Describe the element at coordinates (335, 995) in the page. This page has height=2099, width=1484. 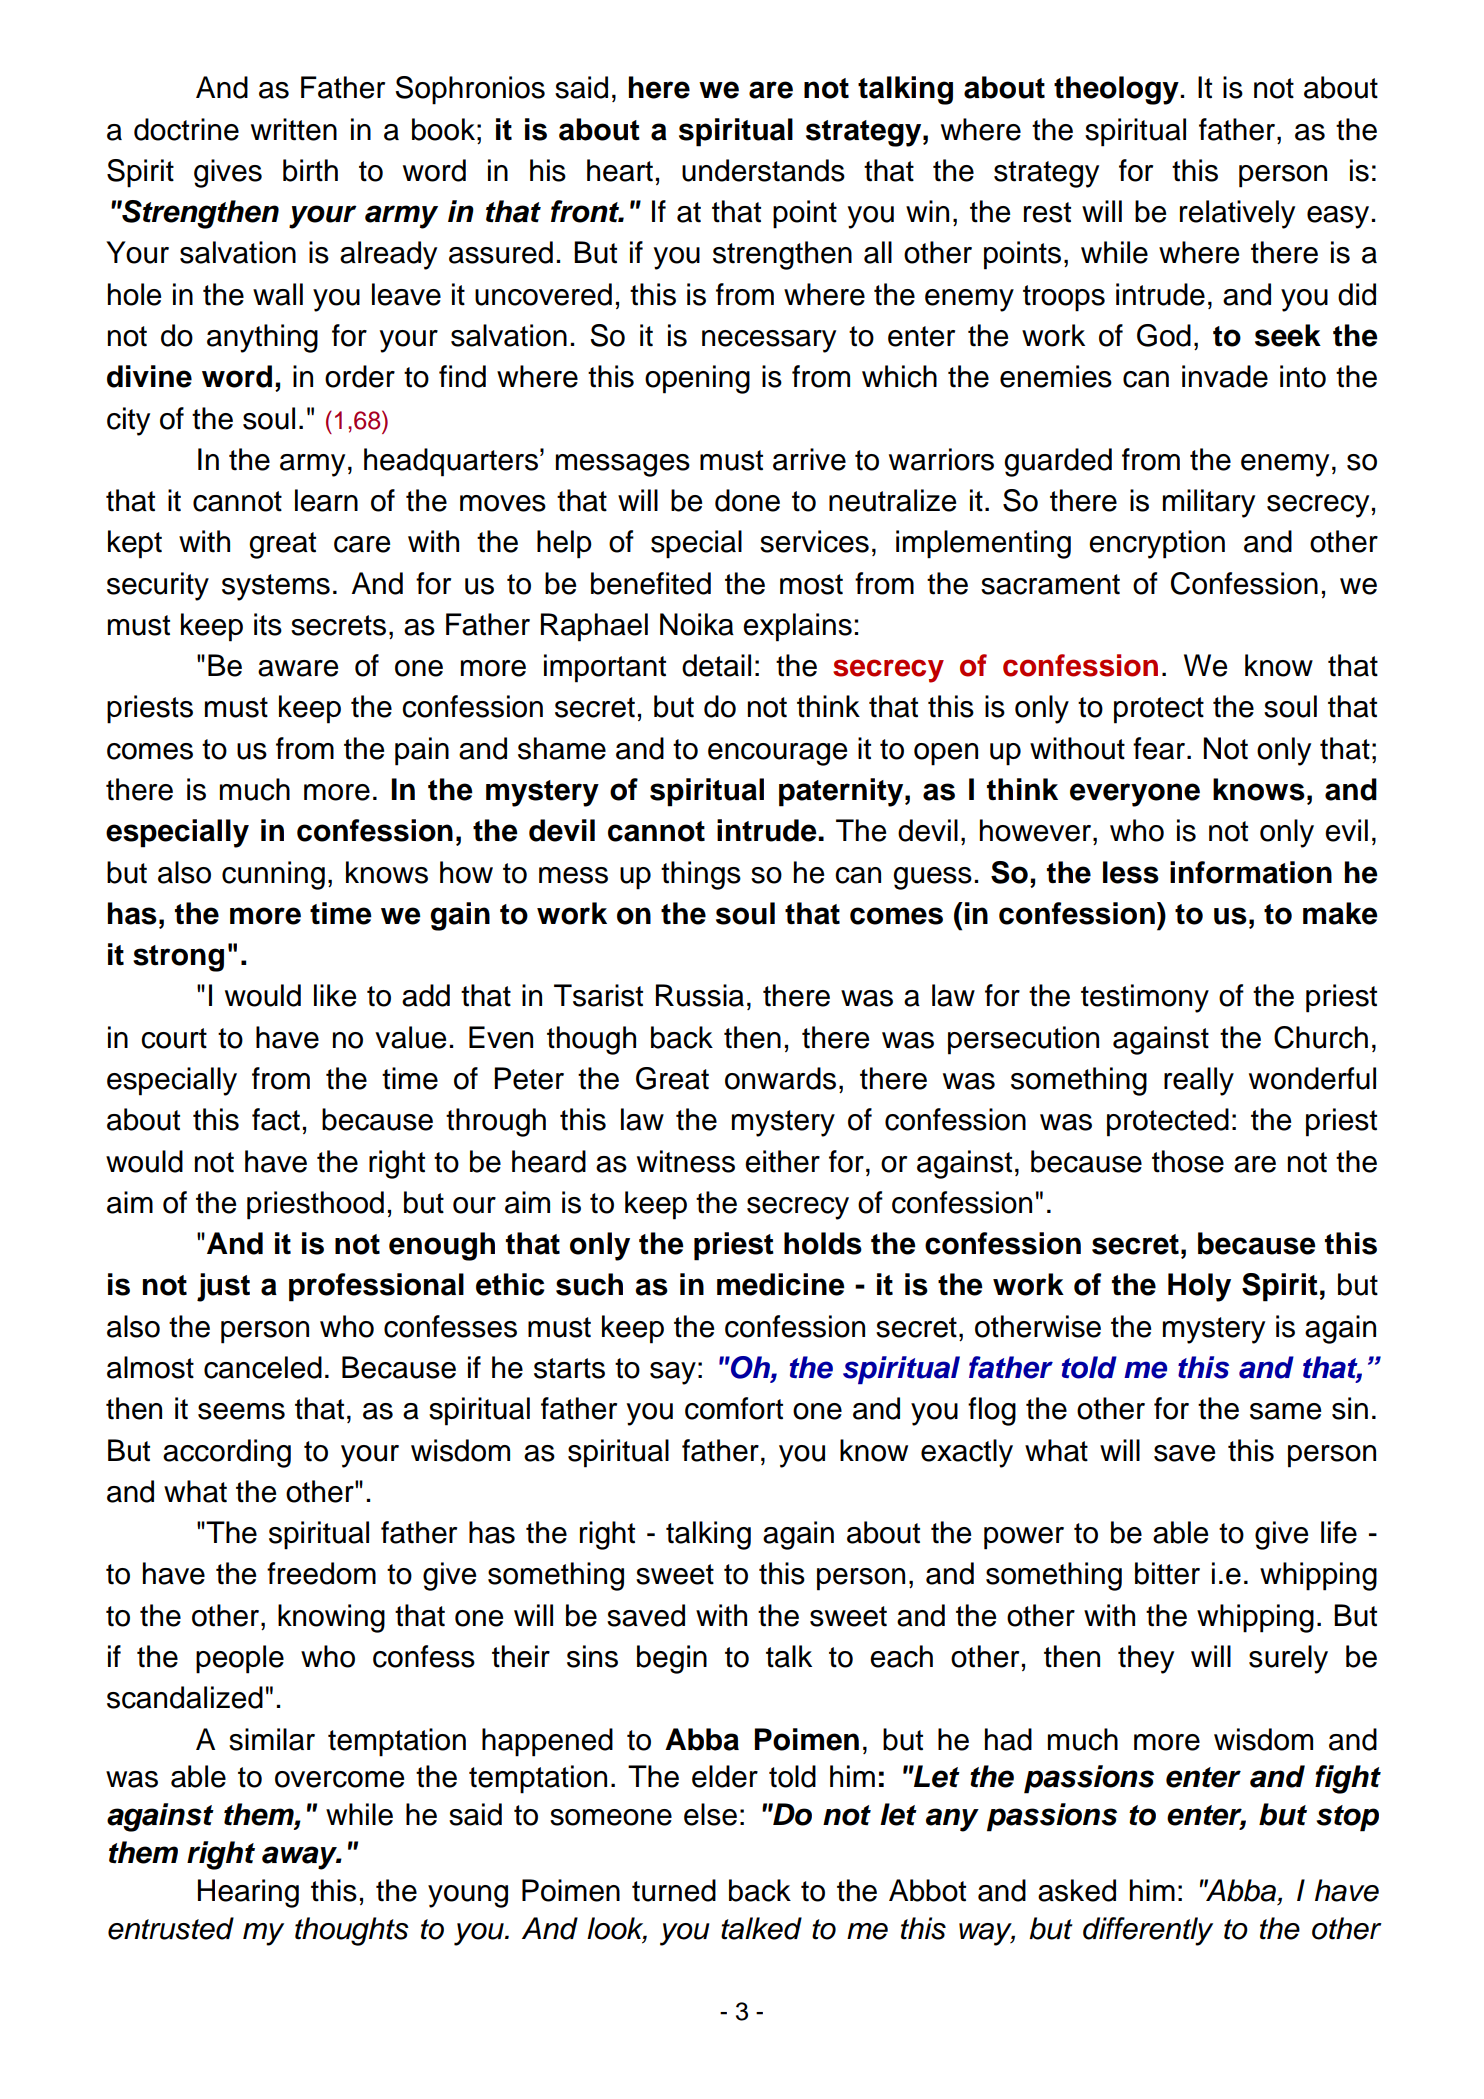
I see `like` at that location.
